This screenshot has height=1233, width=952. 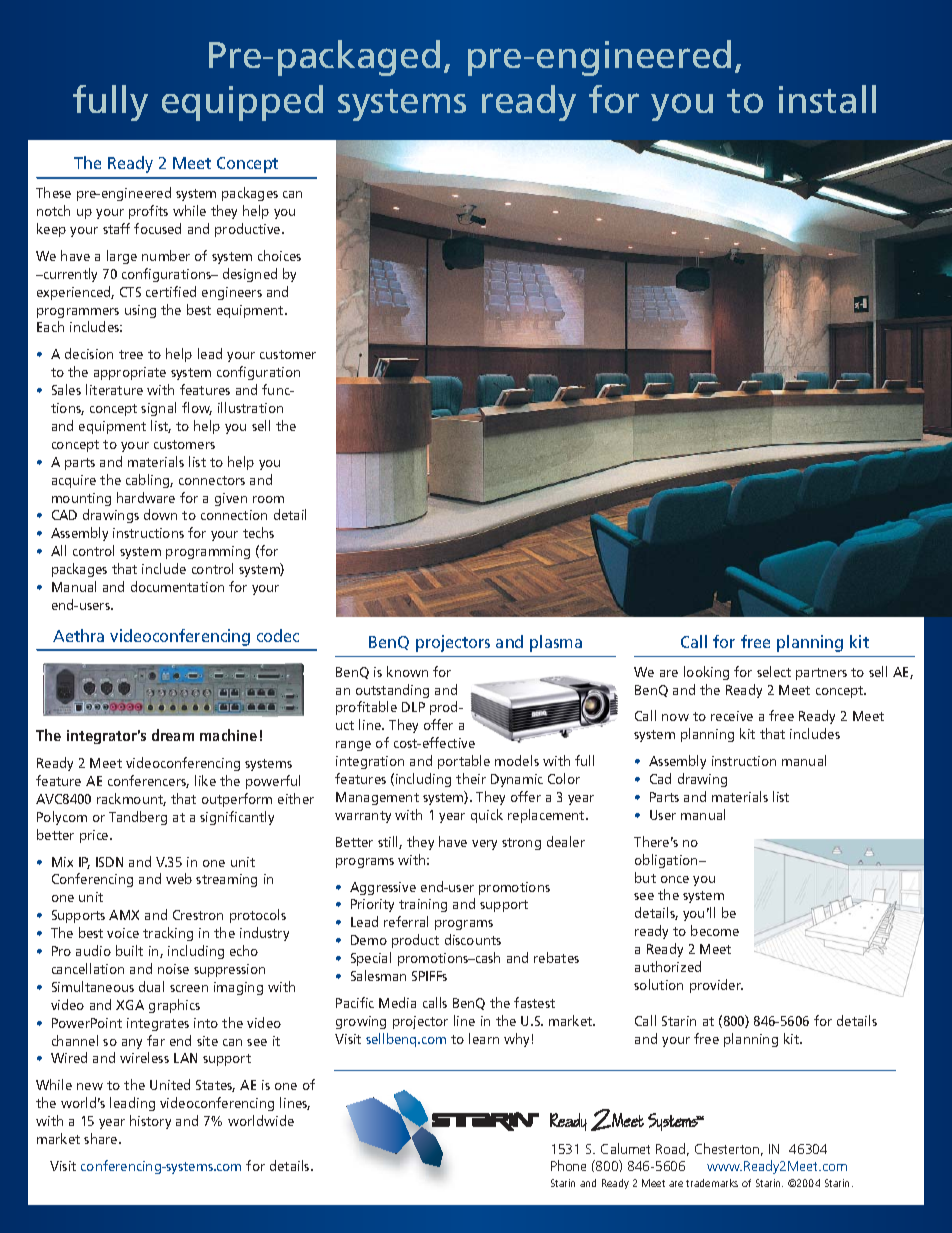 I want to click on looking, so click(x=706, y=673).
